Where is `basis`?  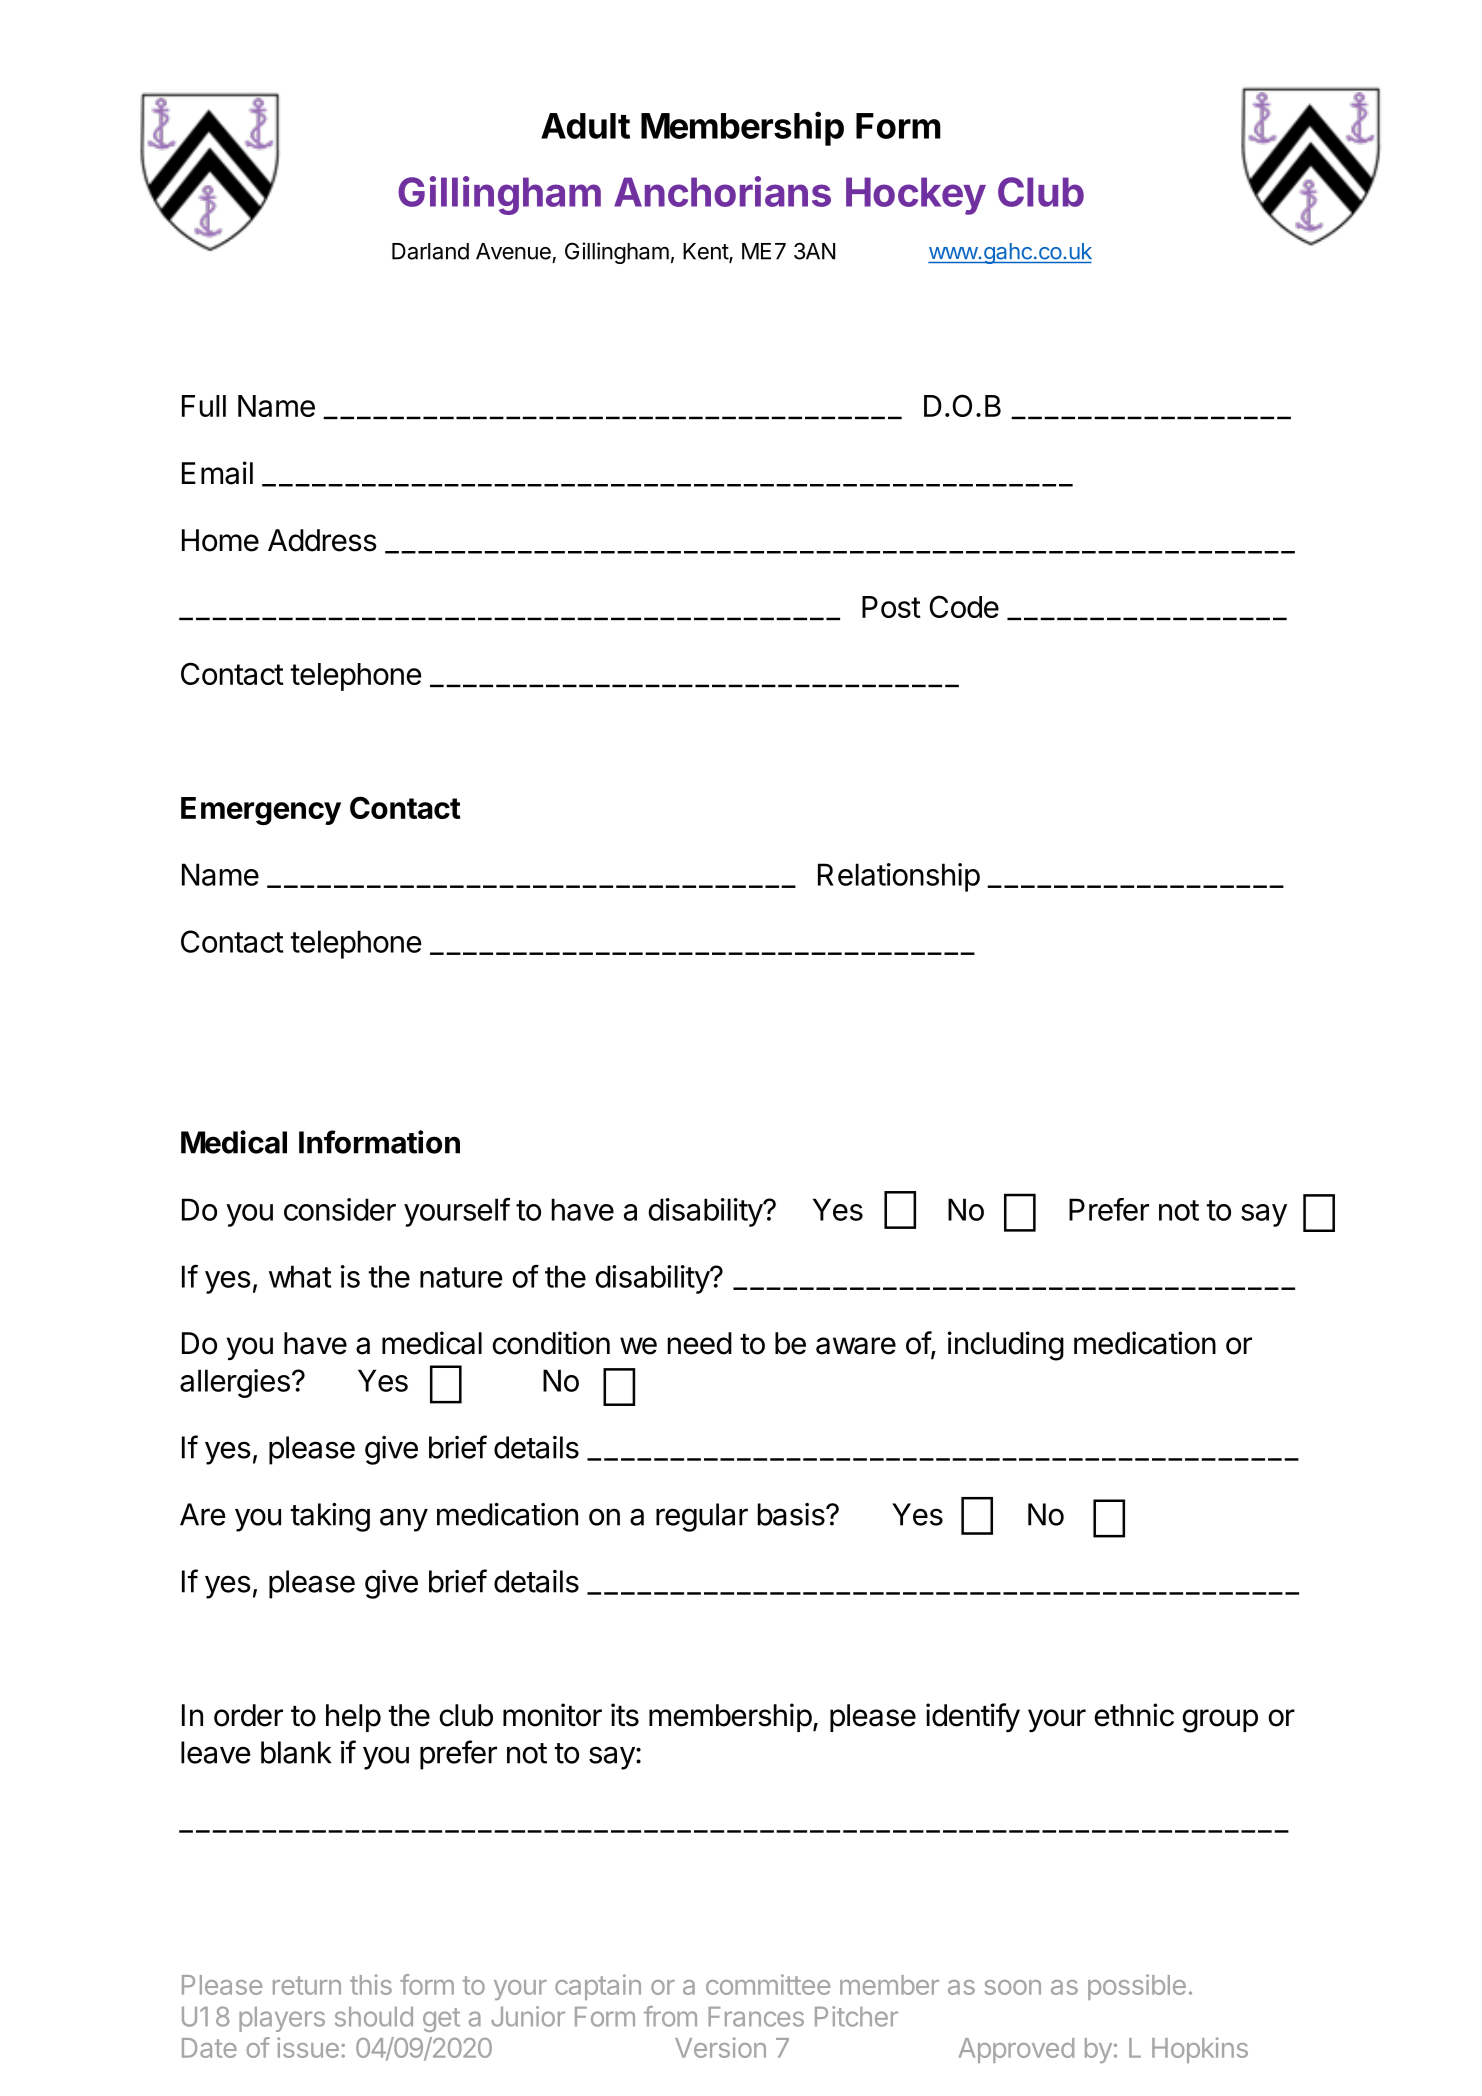 basis is located at coordinates (791, 1514).
